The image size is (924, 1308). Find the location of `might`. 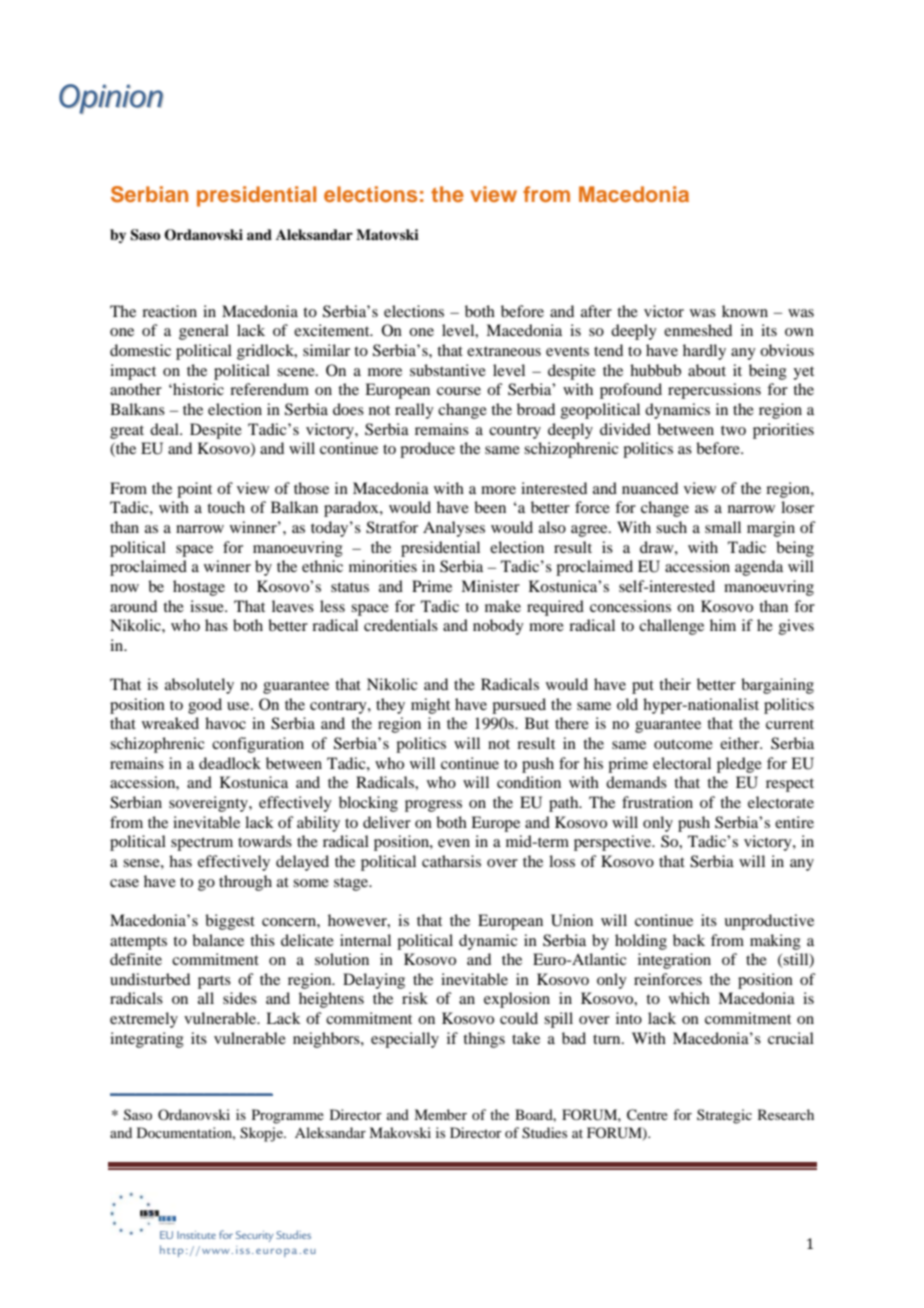

might is located at coordinates (430, 706).
